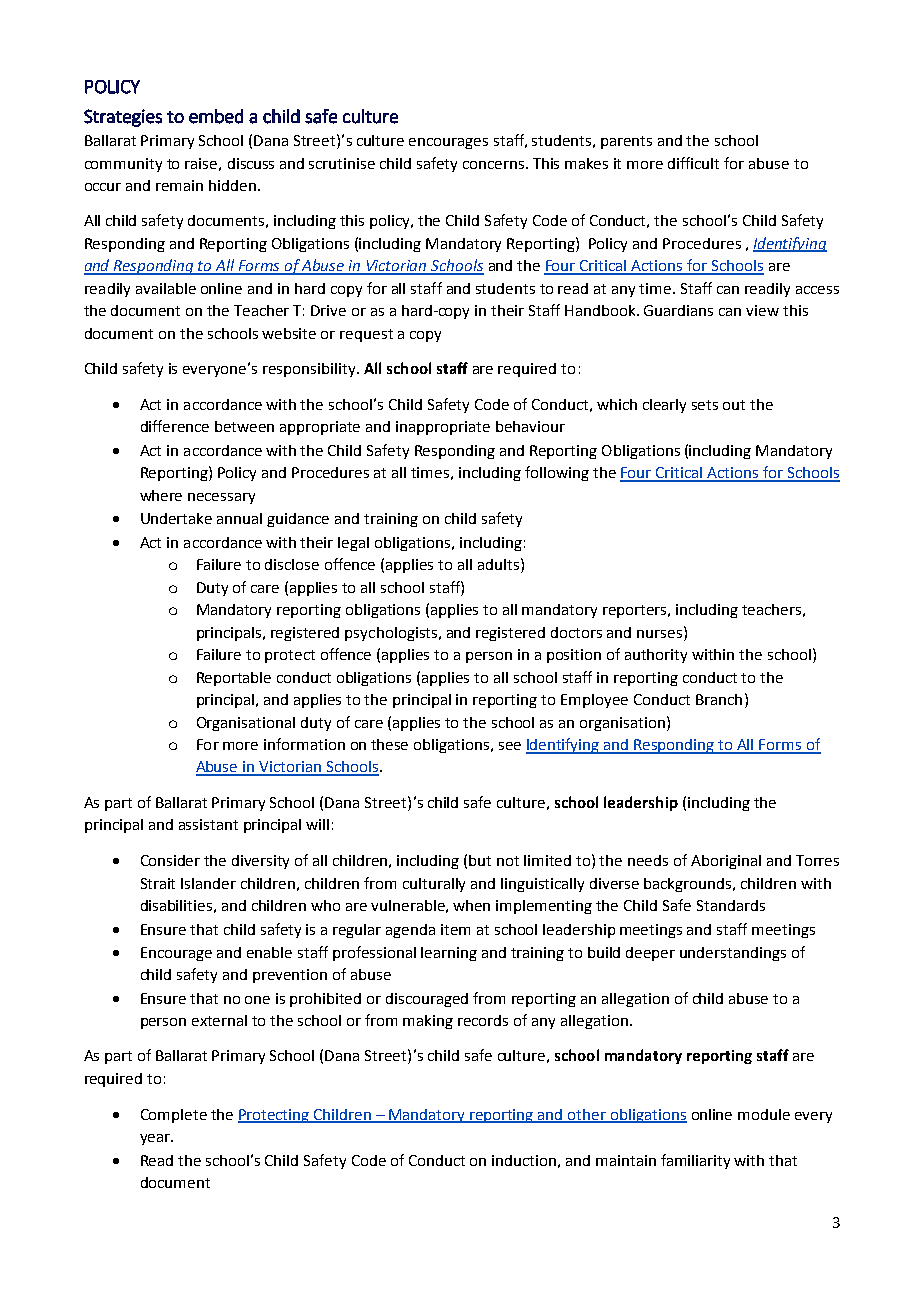 The width and height of the image is (924, 1308). I want to click on see, so click(510, 746).
